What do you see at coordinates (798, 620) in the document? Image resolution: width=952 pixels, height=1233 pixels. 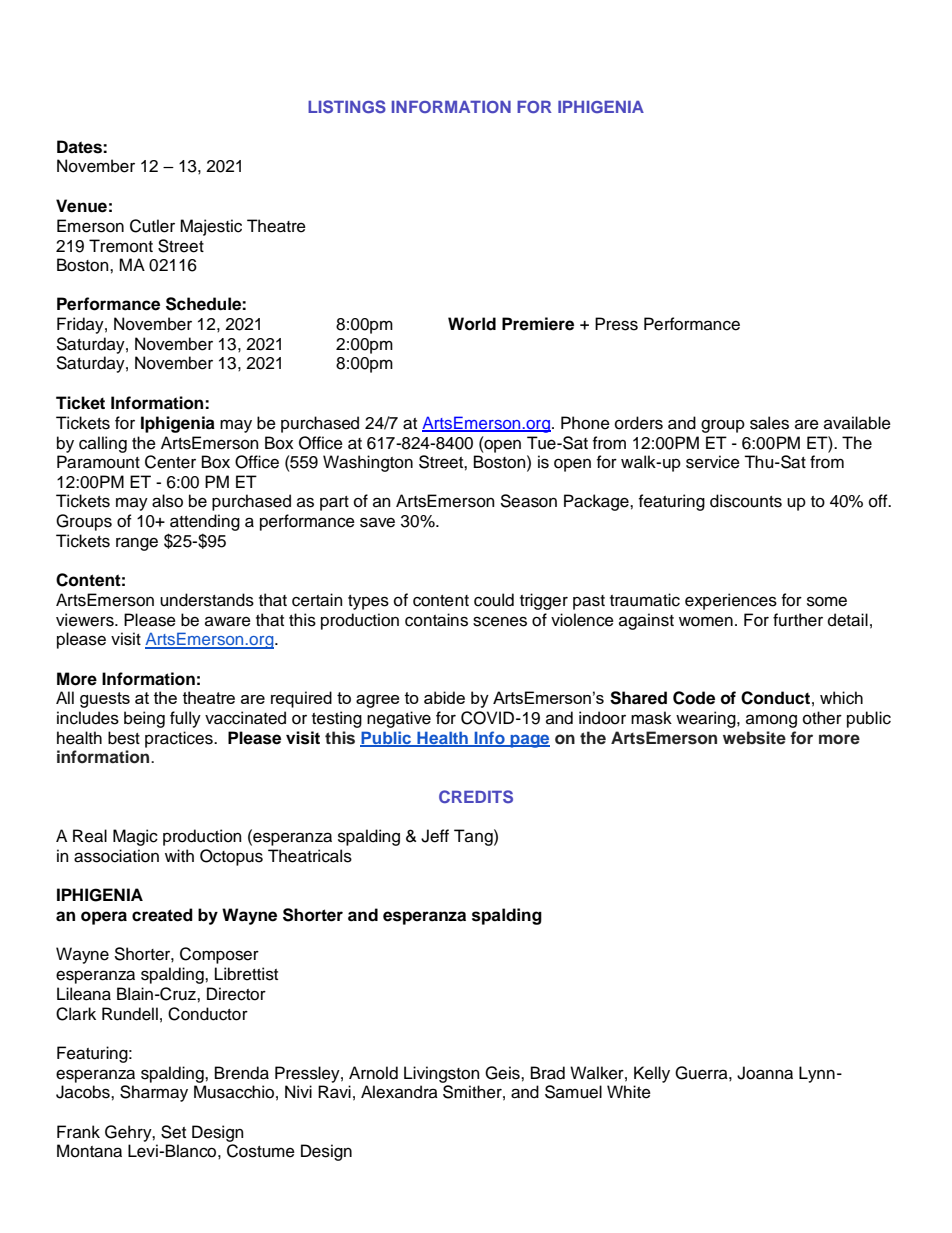 I see `further` at bounding box center [798, 620].
